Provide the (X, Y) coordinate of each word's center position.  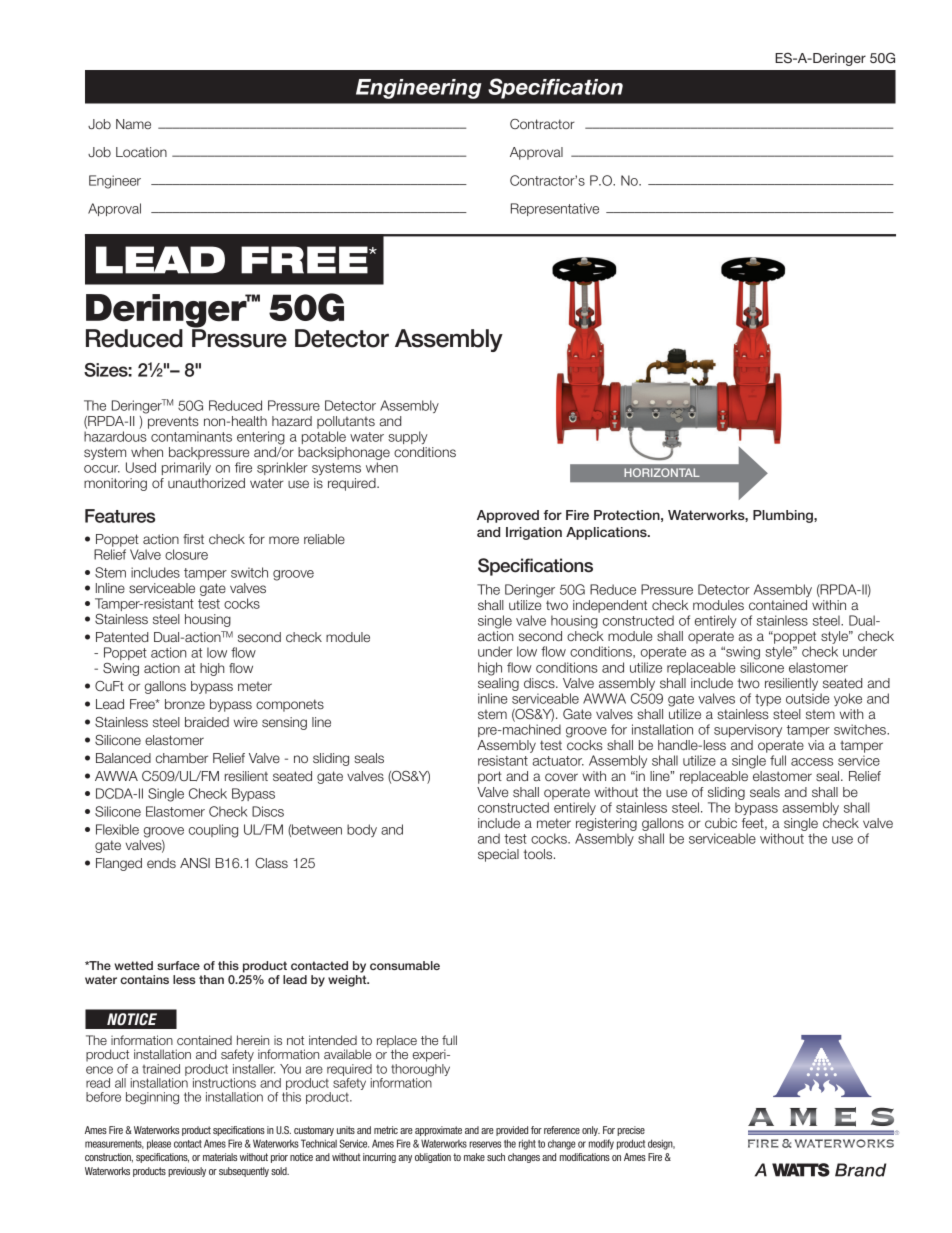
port (490, 777)
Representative (555, 209)
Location (141, 152)
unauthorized (206, 483)
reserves (485, 1144)
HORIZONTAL (662, 472)
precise (631, 1131)
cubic (721, 823)
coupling (213, 831)
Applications (607, 533)
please (159, 1144)
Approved (508, 516)
